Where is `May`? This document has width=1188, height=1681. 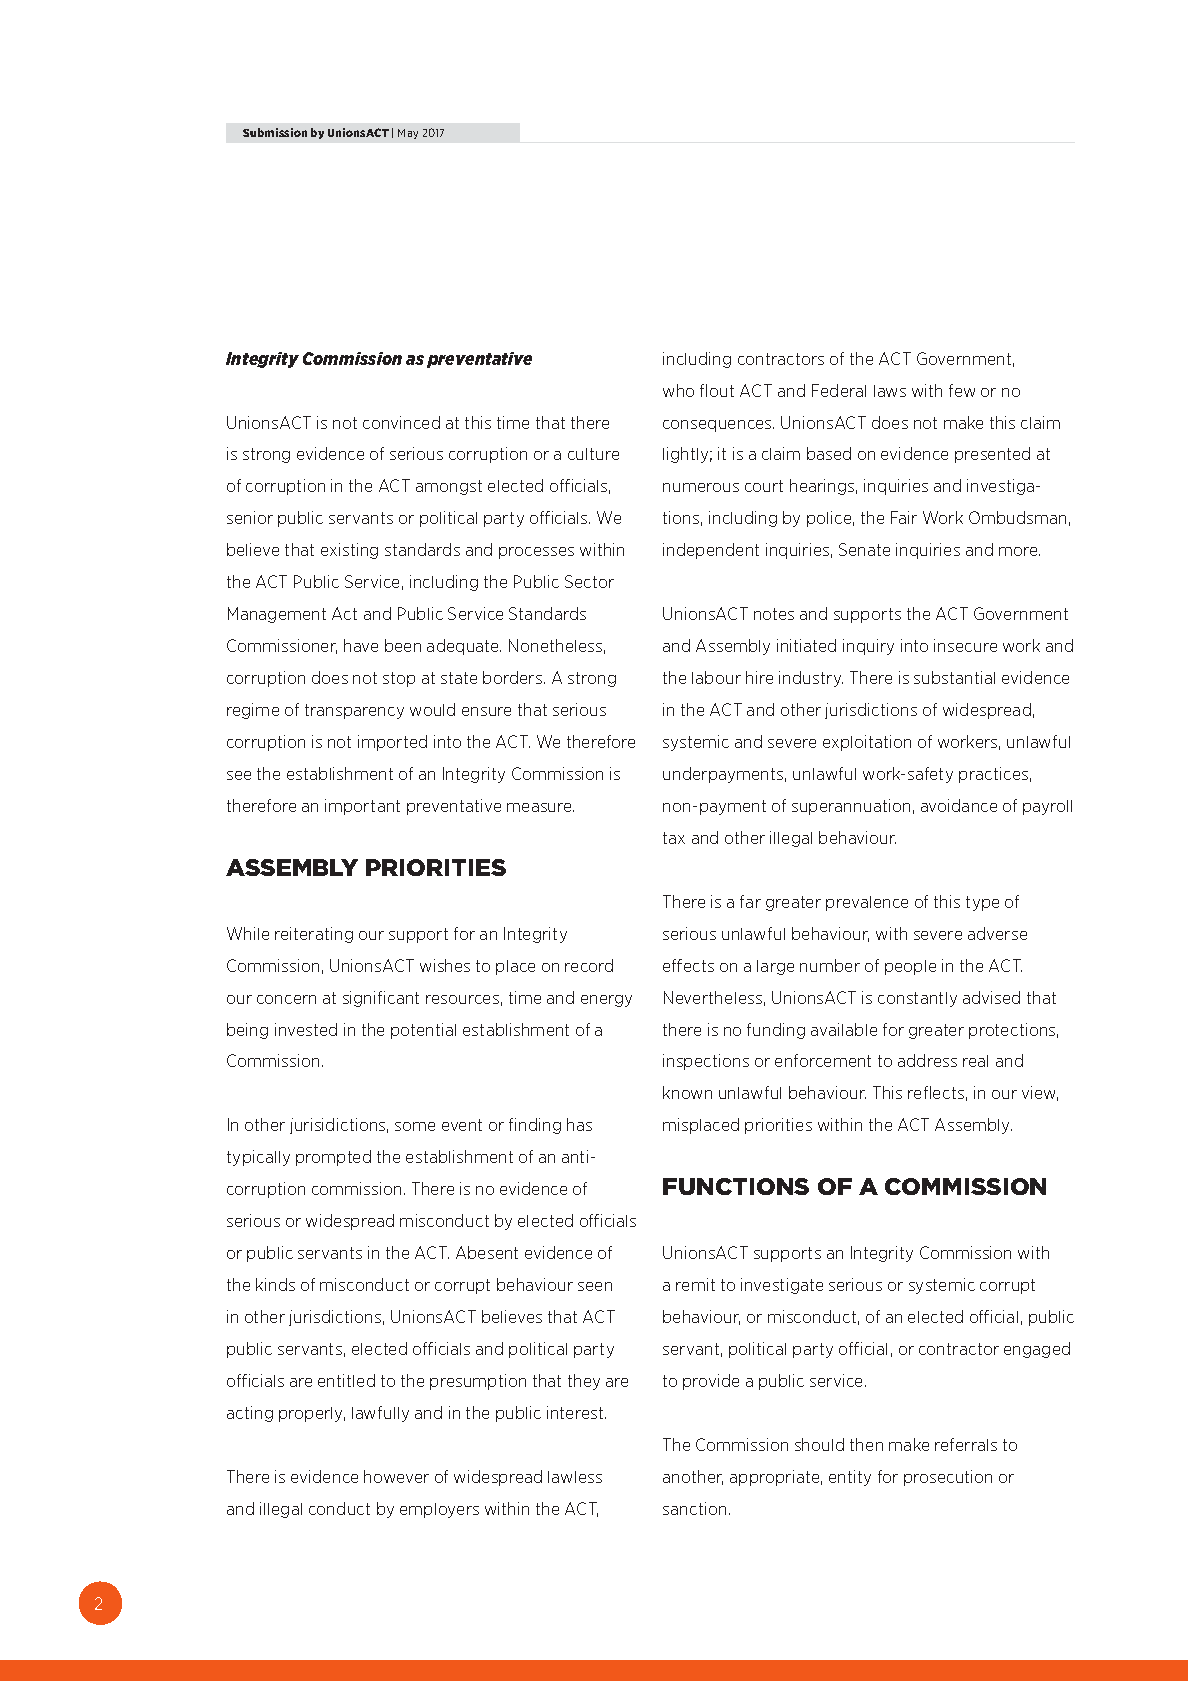 May is located at coordinates (408, 134).
